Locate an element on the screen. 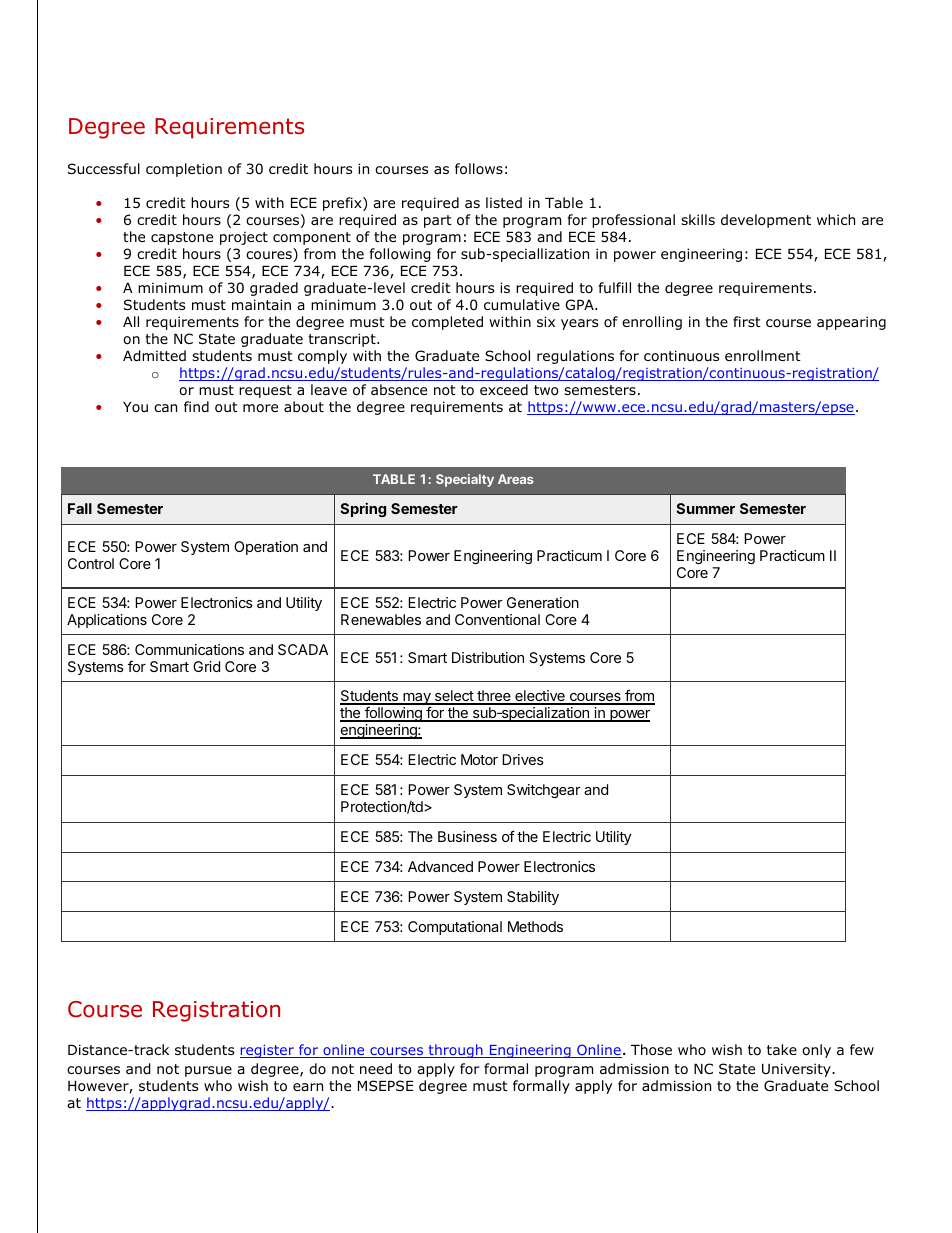 The height and width of the screenshot is (1233, 952). Methods is located at coordinates (535, 926).
